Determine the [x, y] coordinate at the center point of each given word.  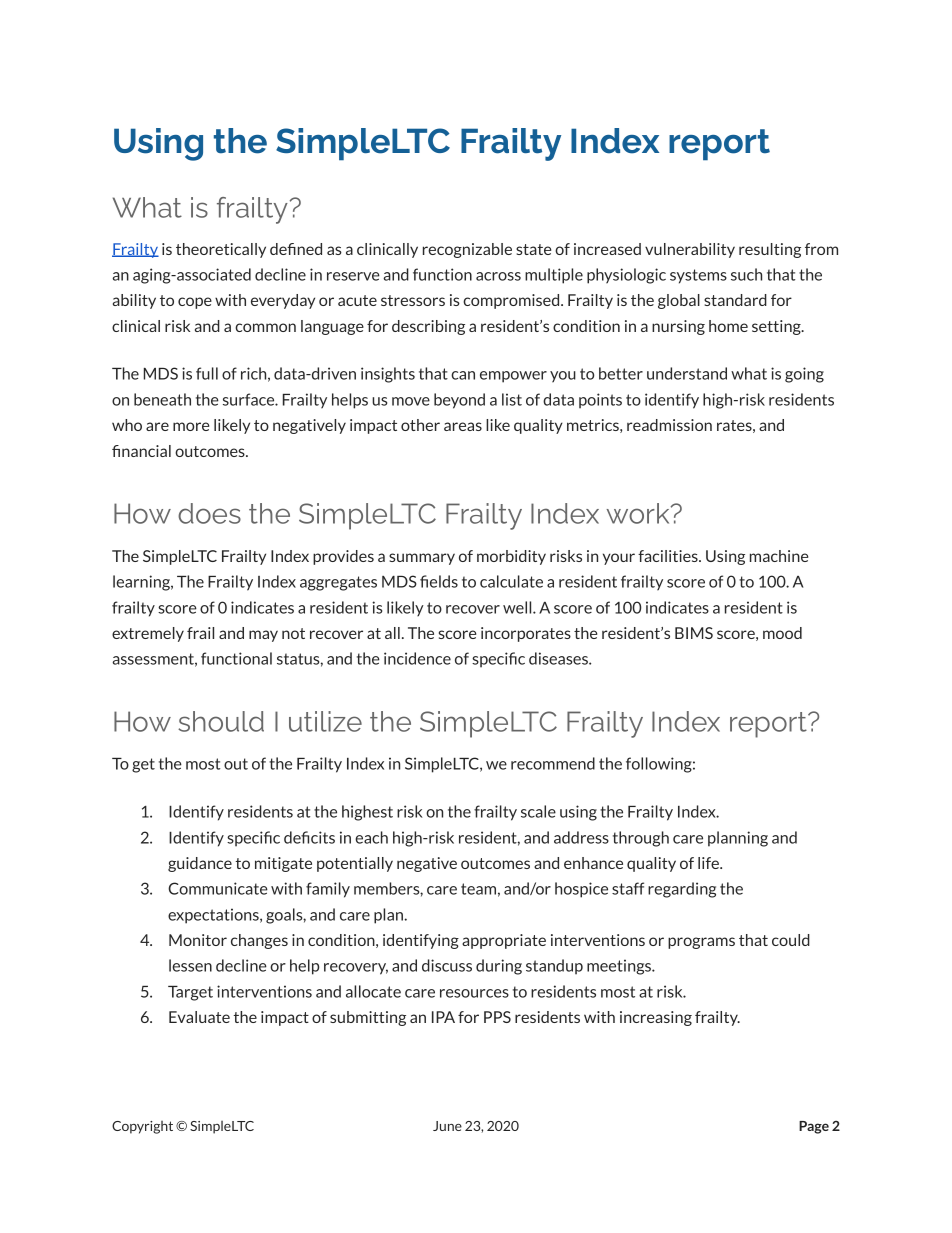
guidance [200, 864]
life [709, 863]
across [498, 276]
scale [538, 811]
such [746, 274]
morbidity [511, 557]
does [209, 513]
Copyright [142, 1127]
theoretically [221, 250]
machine [779, 556]
